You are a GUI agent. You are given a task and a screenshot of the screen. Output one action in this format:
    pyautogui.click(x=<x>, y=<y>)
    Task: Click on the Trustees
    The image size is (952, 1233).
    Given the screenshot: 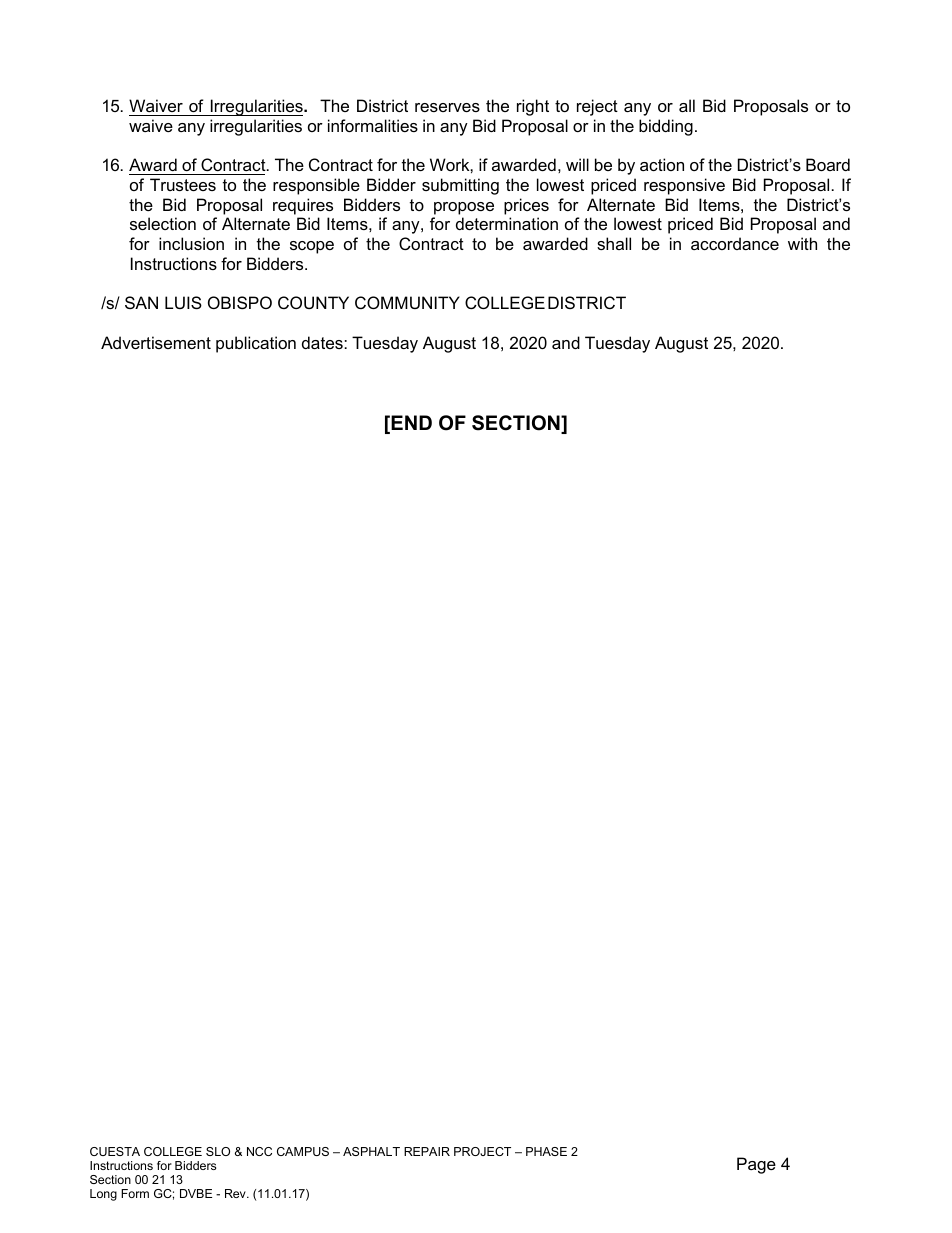 What is the action you would take?
    pyautogui.click(x=183, y=184)
